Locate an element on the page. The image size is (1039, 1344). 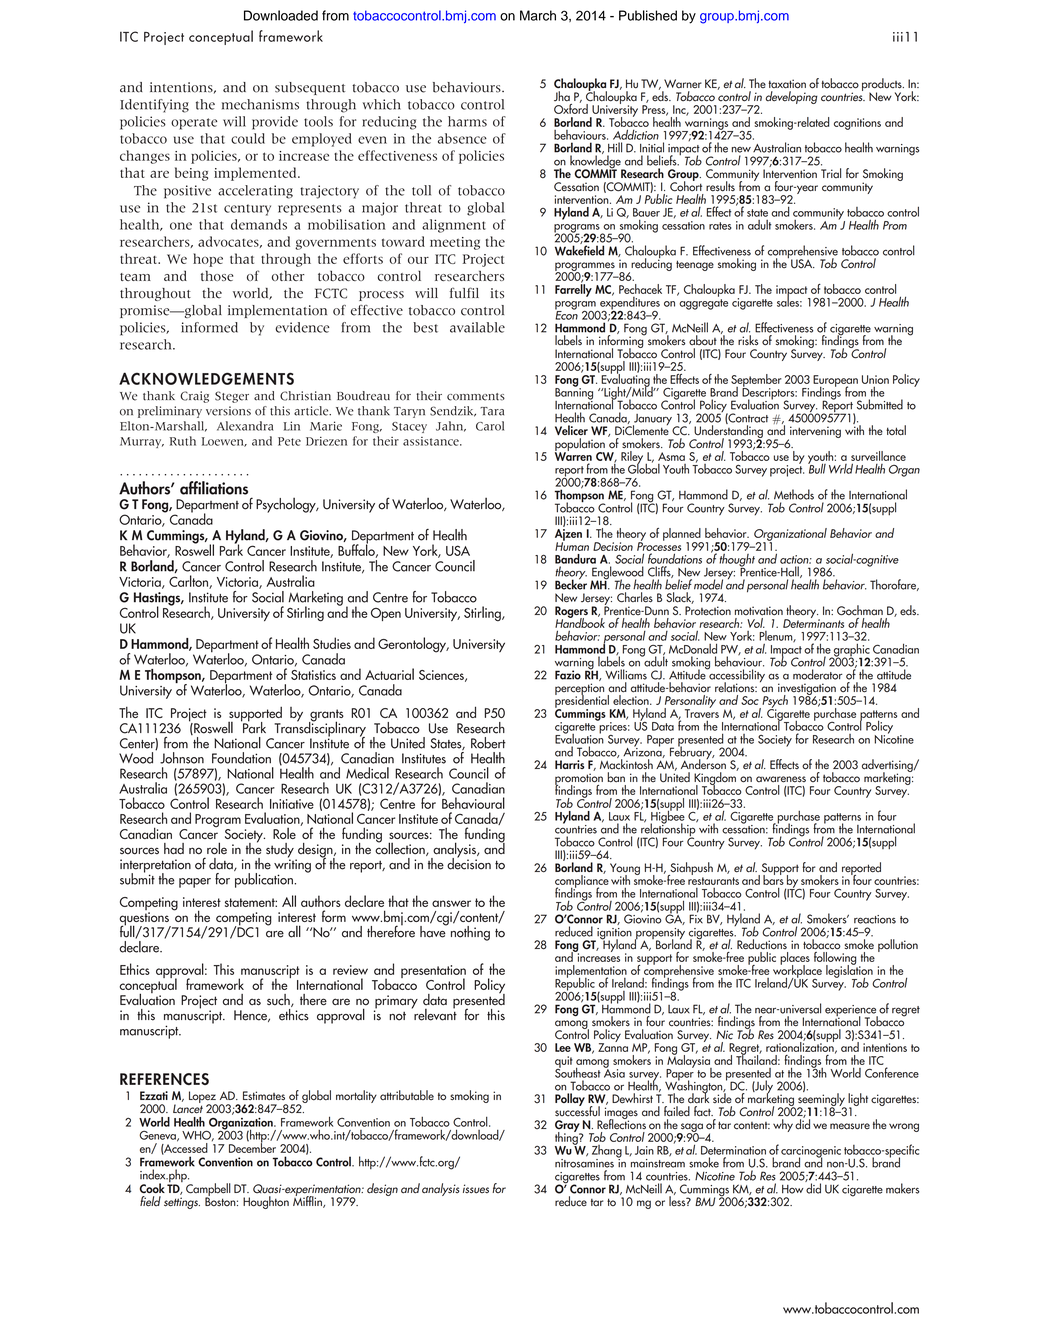
March is located at coordinates (538, 15).
